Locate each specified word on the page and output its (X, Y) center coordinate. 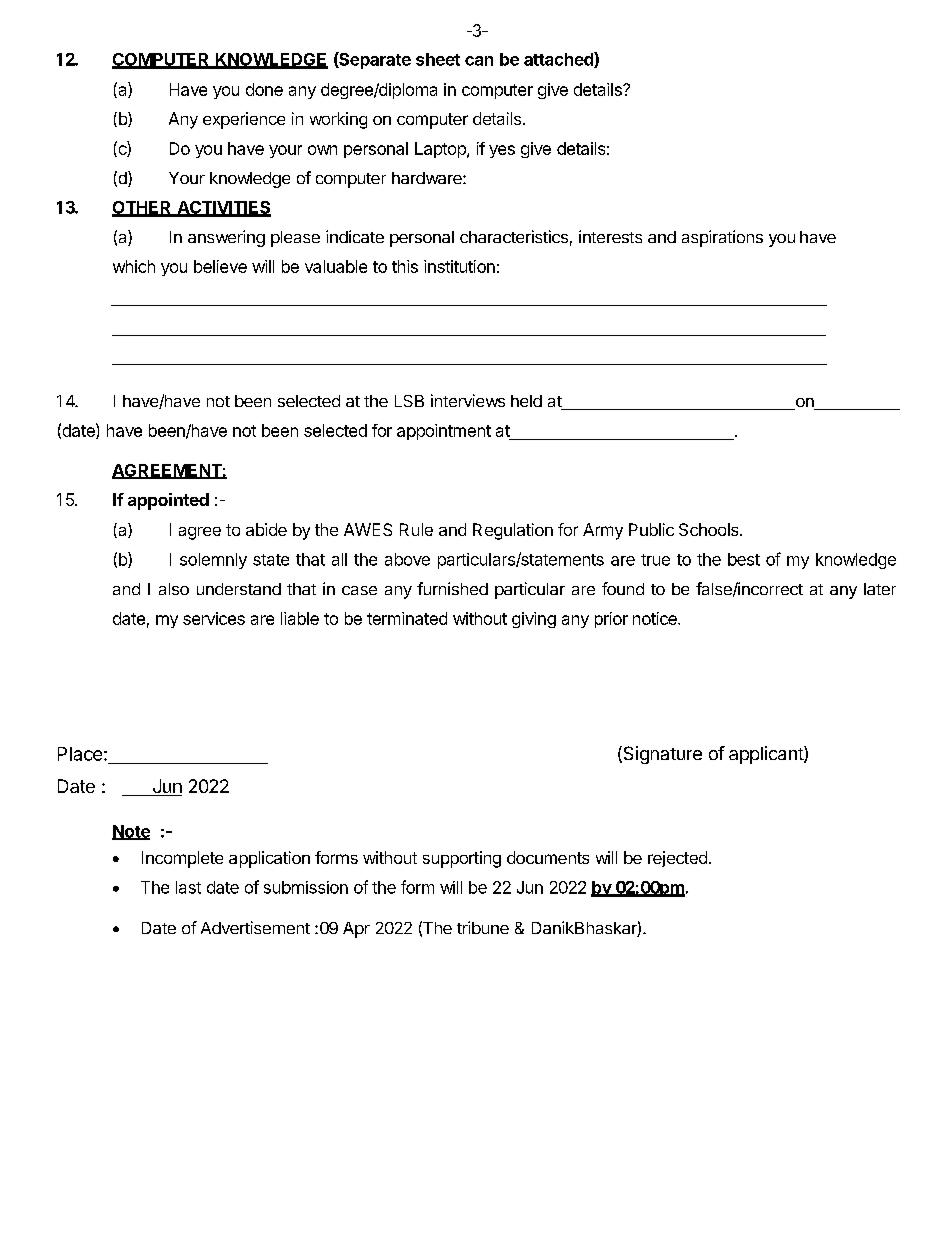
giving (534, 620)
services (214, 618)
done (264, 89)
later (880, 589)
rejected (677, 859)
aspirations (722, 238)
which (134, 266)
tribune (483, 927)
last (188, 887)
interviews (468, 400)
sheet (438, 59)
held (526, 401)
